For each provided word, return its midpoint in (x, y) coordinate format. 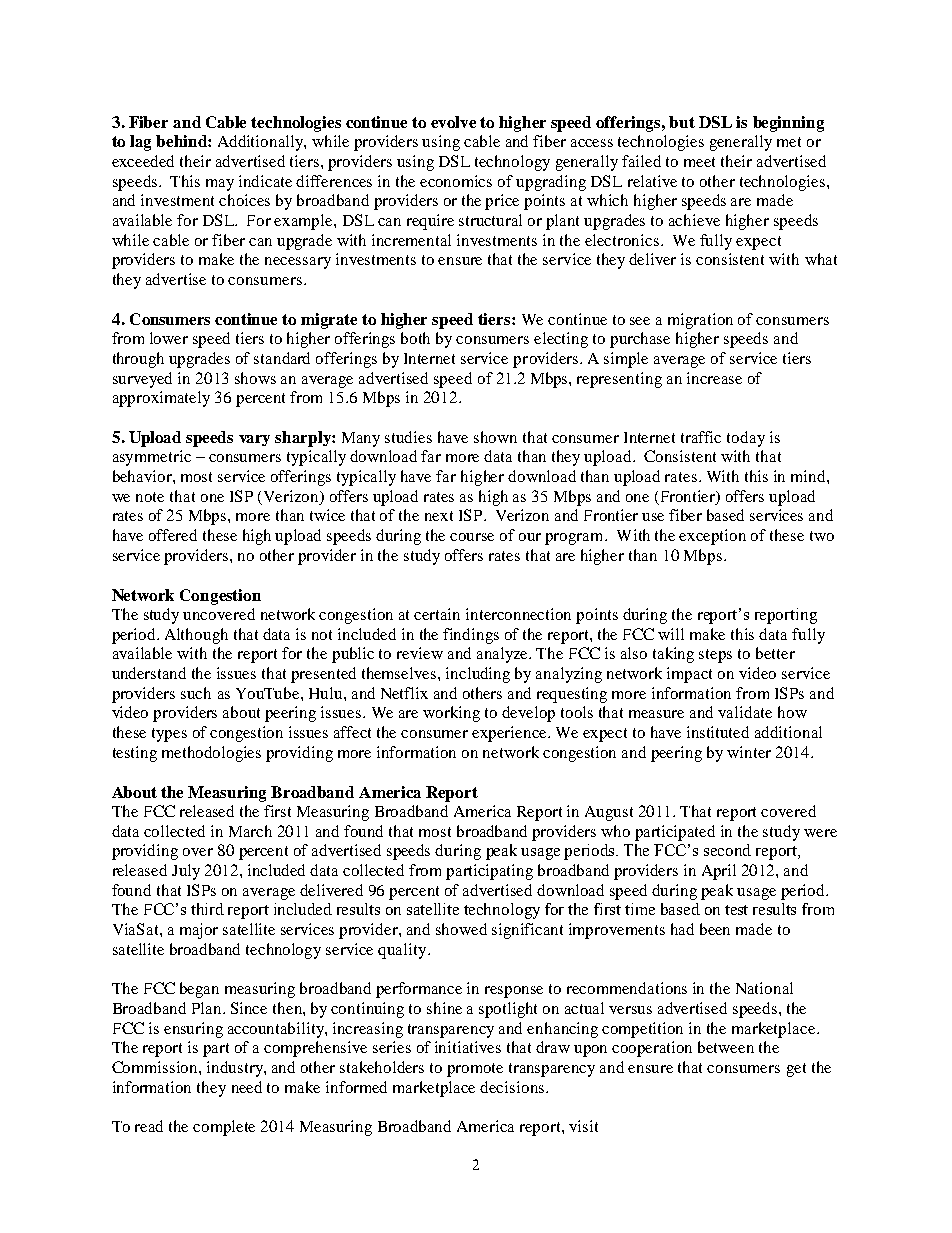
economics (456, 181)
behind (182, 141)
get (796, 1070)
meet (699, 162)
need (247, 1087)
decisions (513, 1087)
